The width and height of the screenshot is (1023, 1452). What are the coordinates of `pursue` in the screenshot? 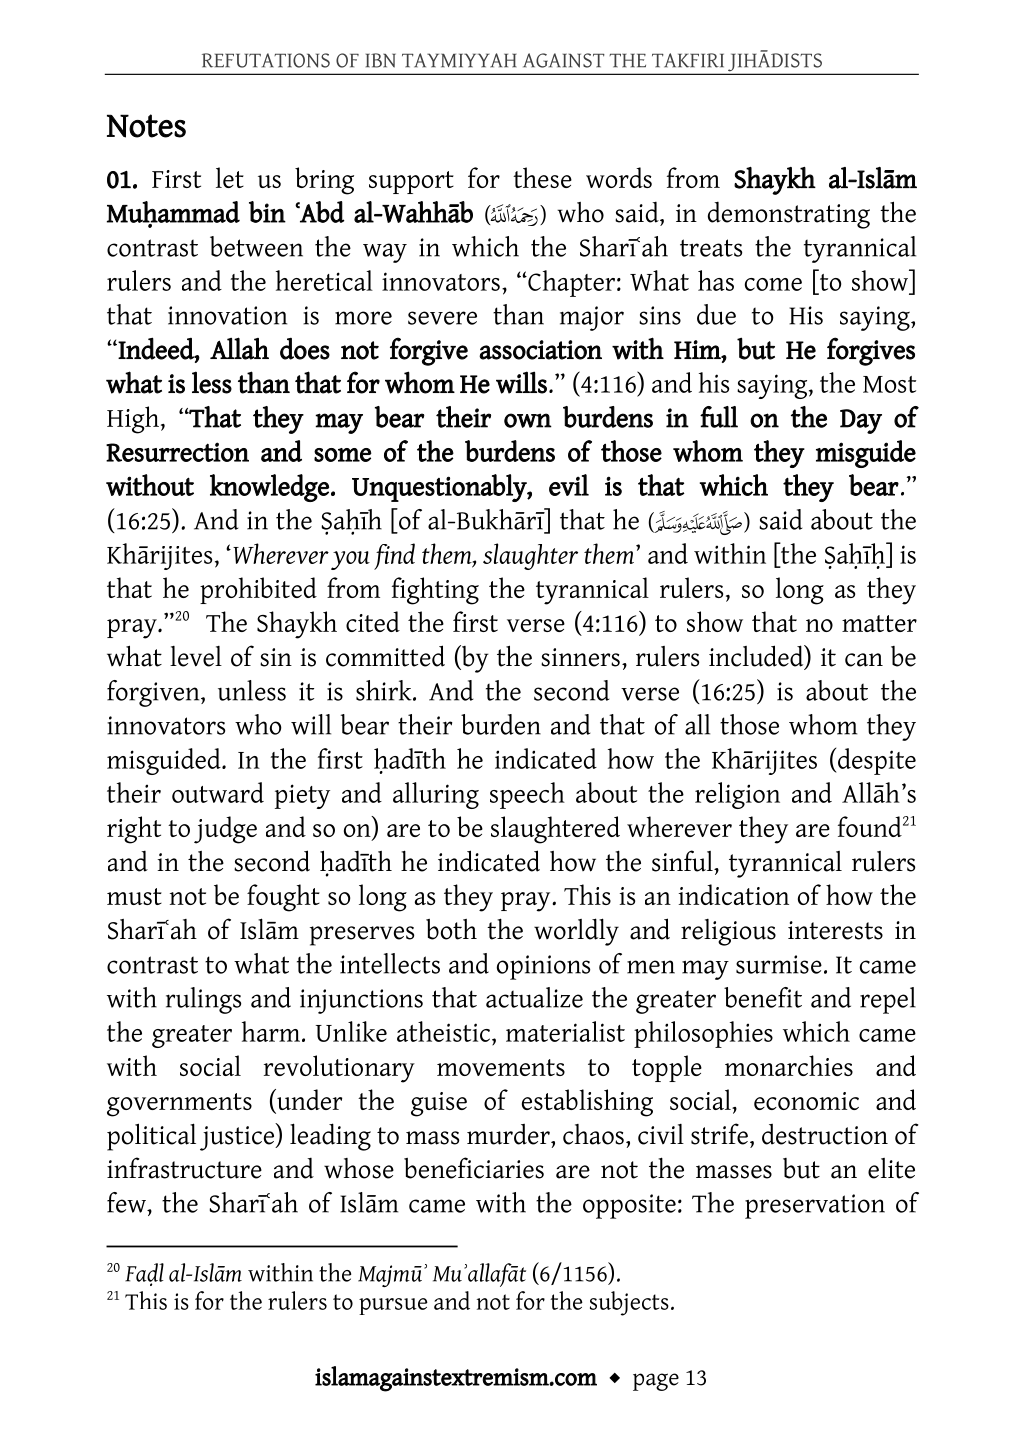 It's located at (393, 1306).
